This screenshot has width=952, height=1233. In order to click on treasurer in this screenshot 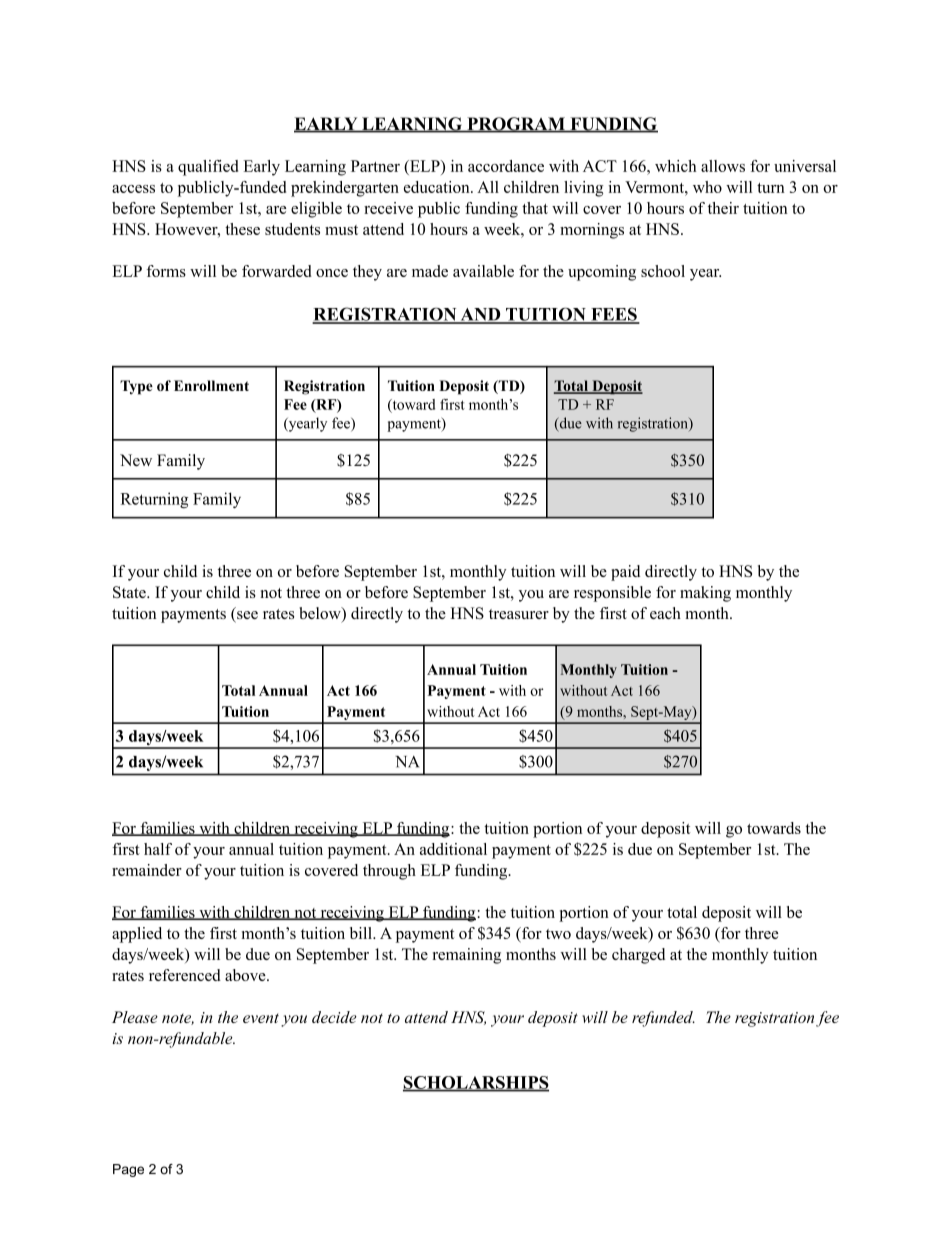, I will do `click(519, 614)`.
